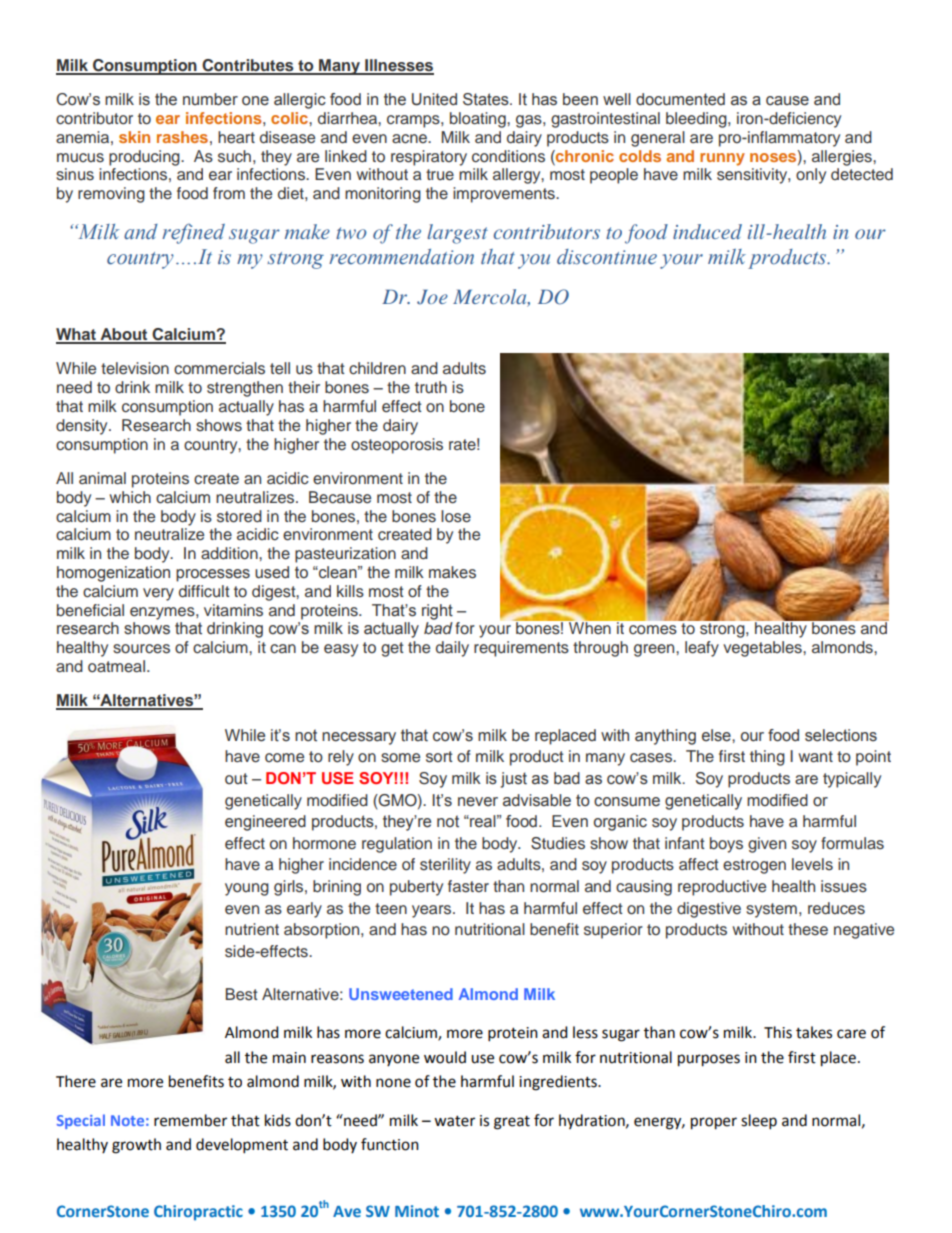  Describe the element at coordinates (210, 99) in the document. I see `number` at that location.
